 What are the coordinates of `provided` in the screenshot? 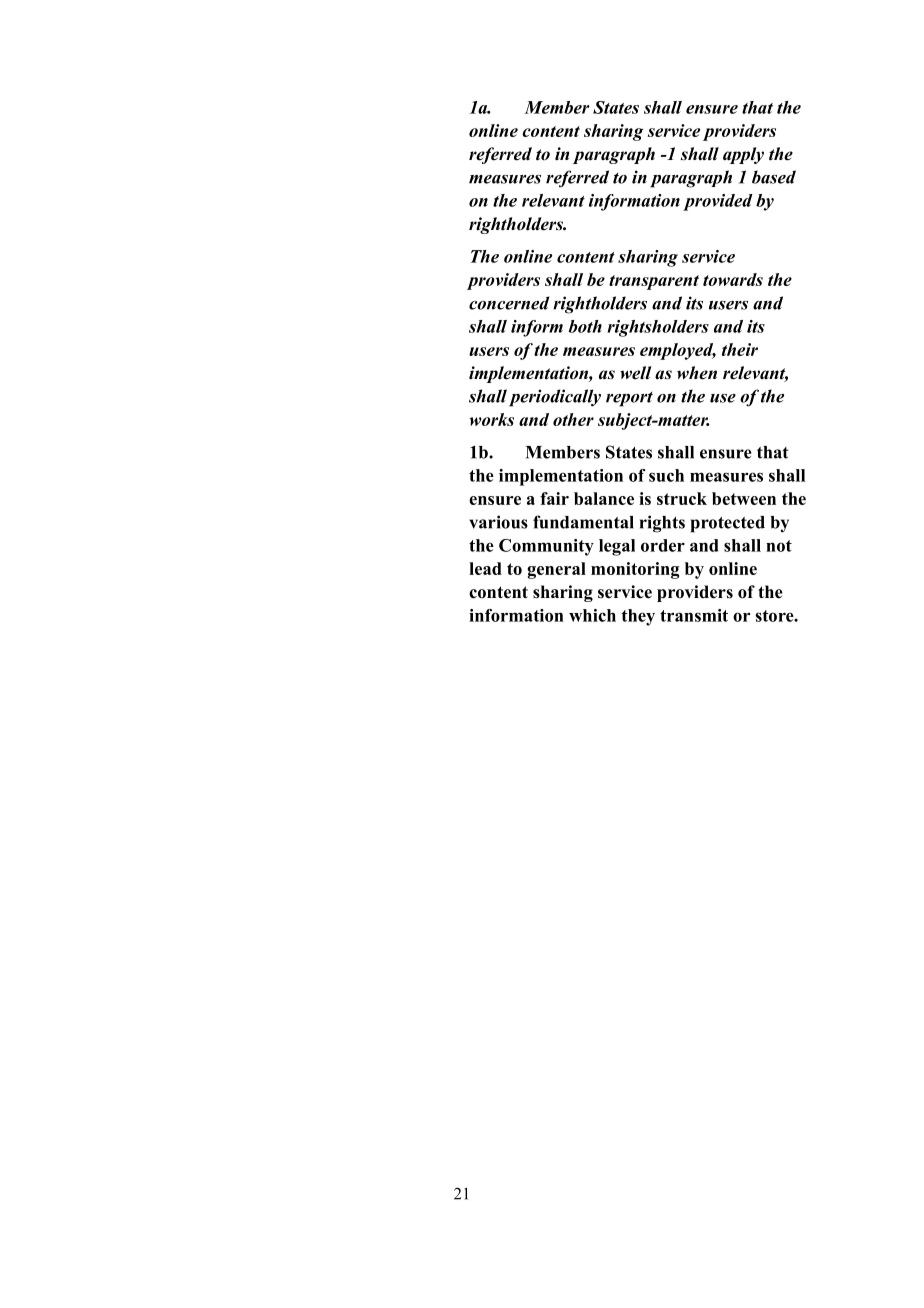 It's located at (718, 202).
